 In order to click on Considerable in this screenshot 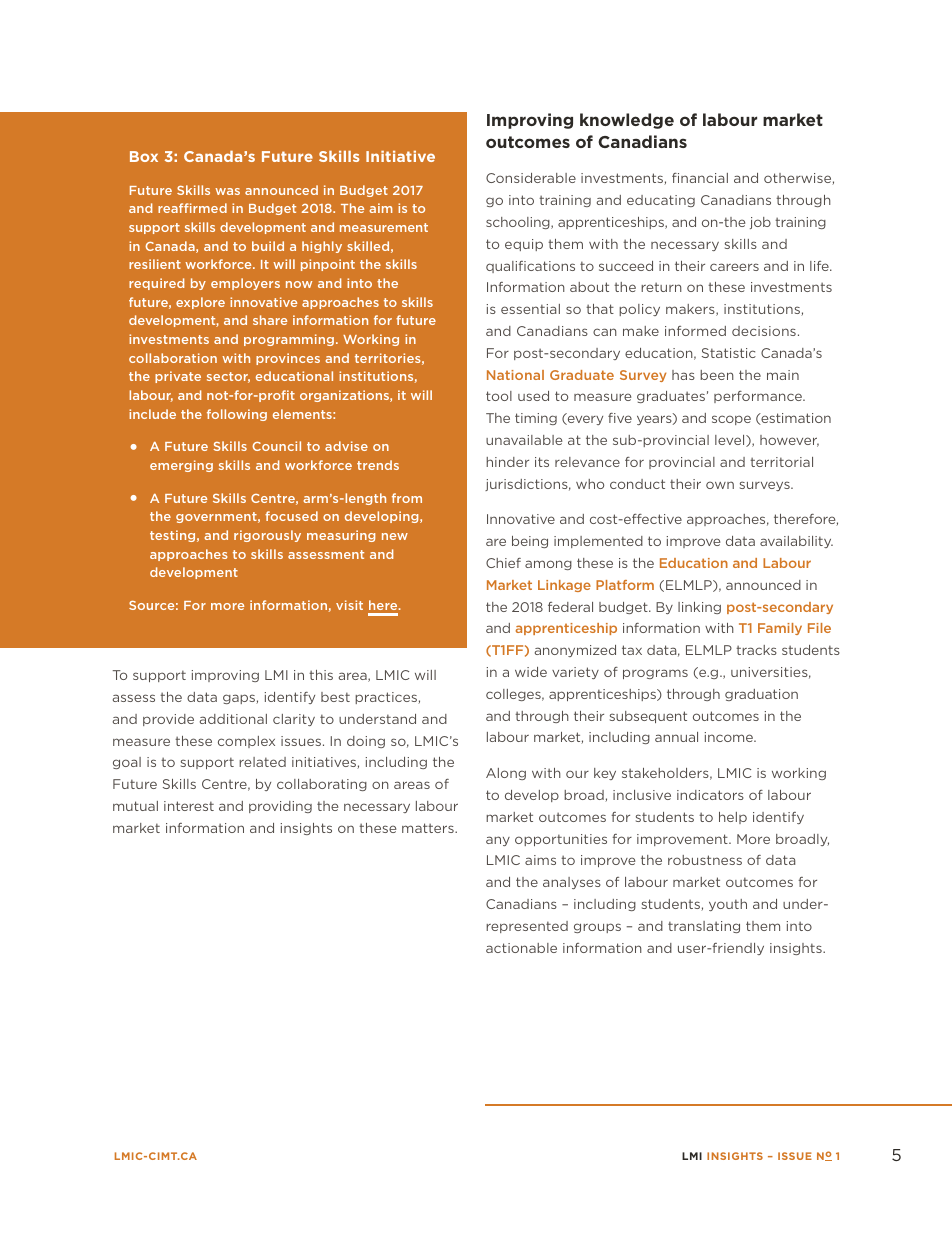, I will do `click(531, 178)`.
